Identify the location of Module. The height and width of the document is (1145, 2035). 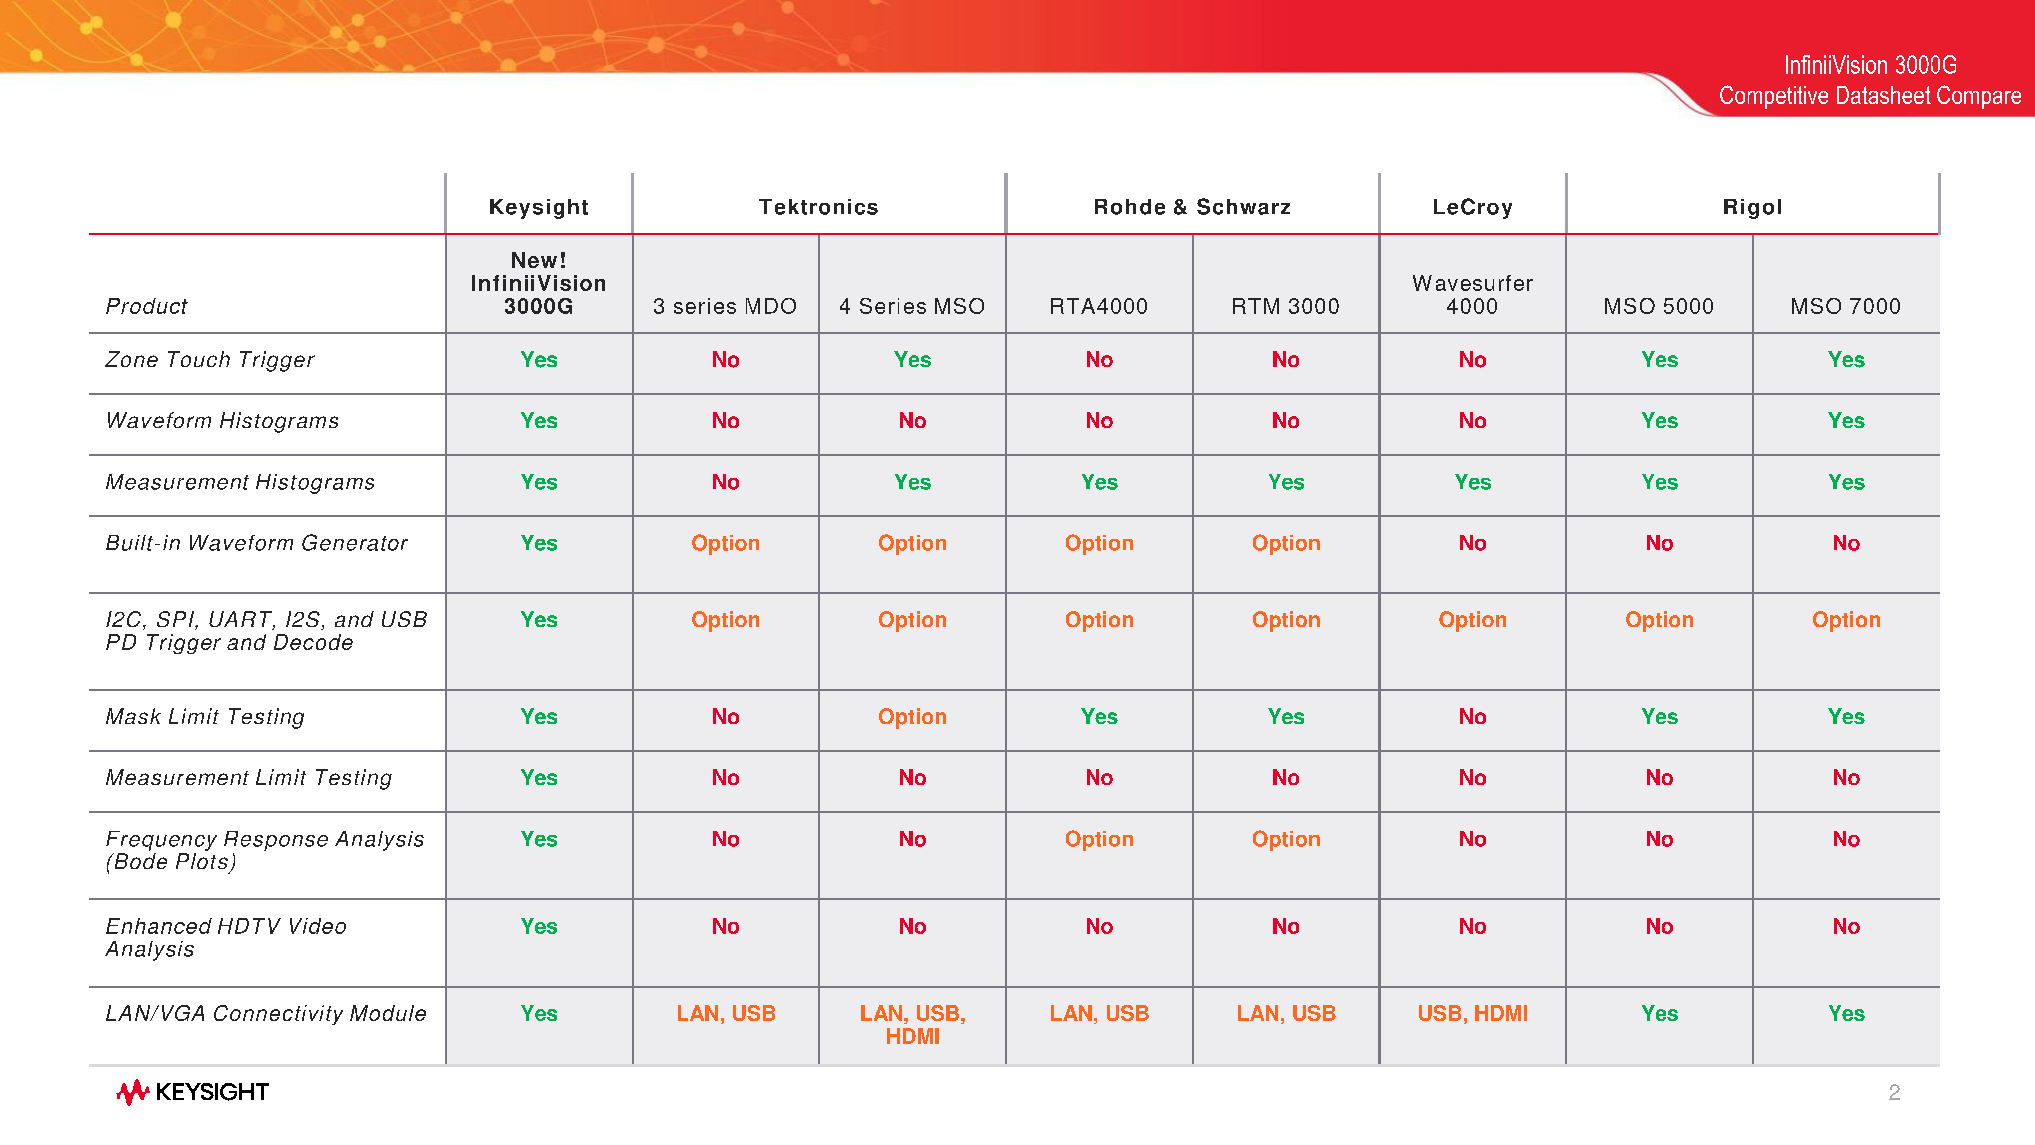
(388, 1013).
